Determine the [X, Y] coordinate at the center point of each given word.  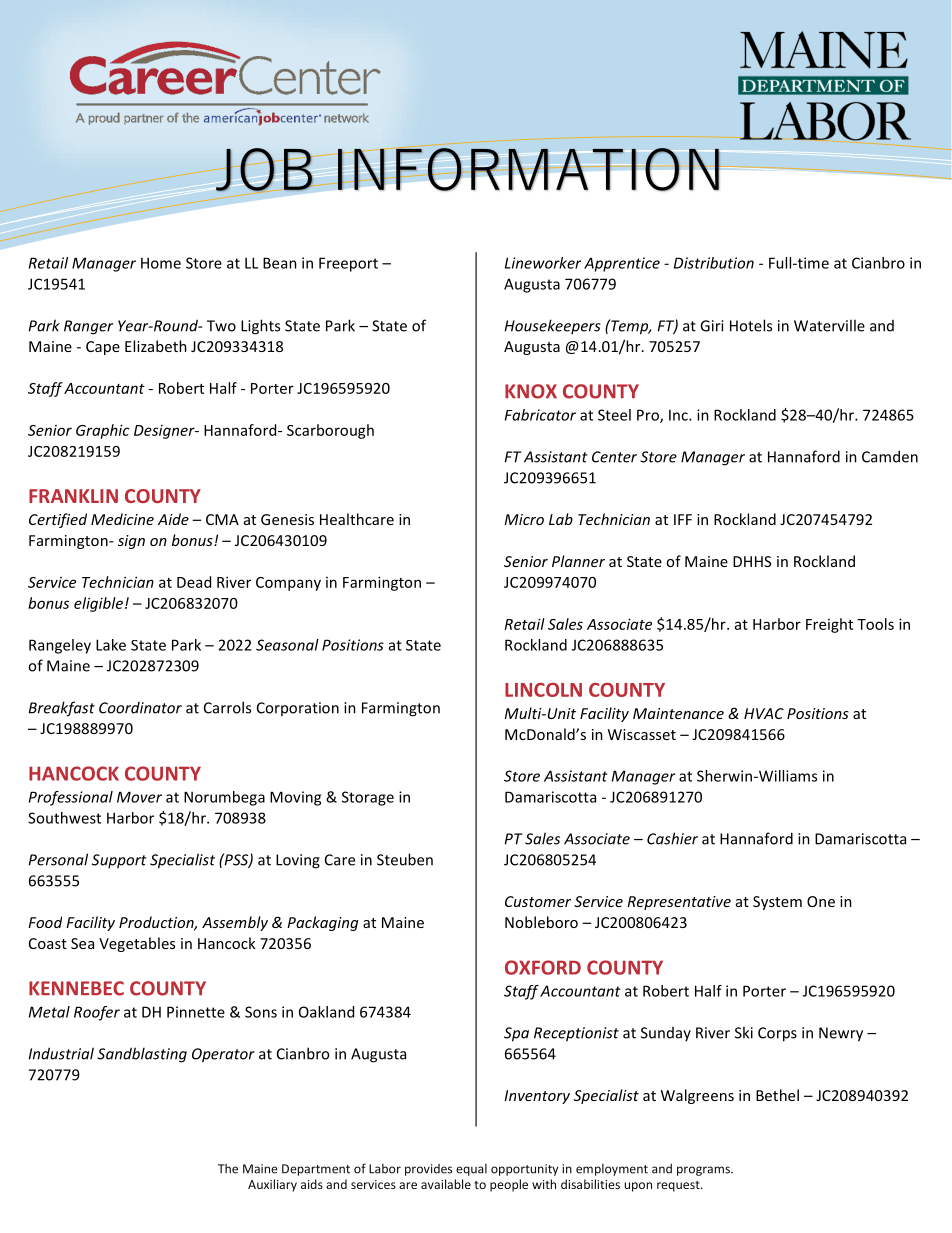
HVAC [764, 713]
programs [704, 1171]
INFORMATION [528, 168]
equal [471, 1170]
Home [161, 263]
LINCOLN [543, 690]
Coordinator [140, 708]
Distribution [714, 263]
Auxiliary [272, 1185]
